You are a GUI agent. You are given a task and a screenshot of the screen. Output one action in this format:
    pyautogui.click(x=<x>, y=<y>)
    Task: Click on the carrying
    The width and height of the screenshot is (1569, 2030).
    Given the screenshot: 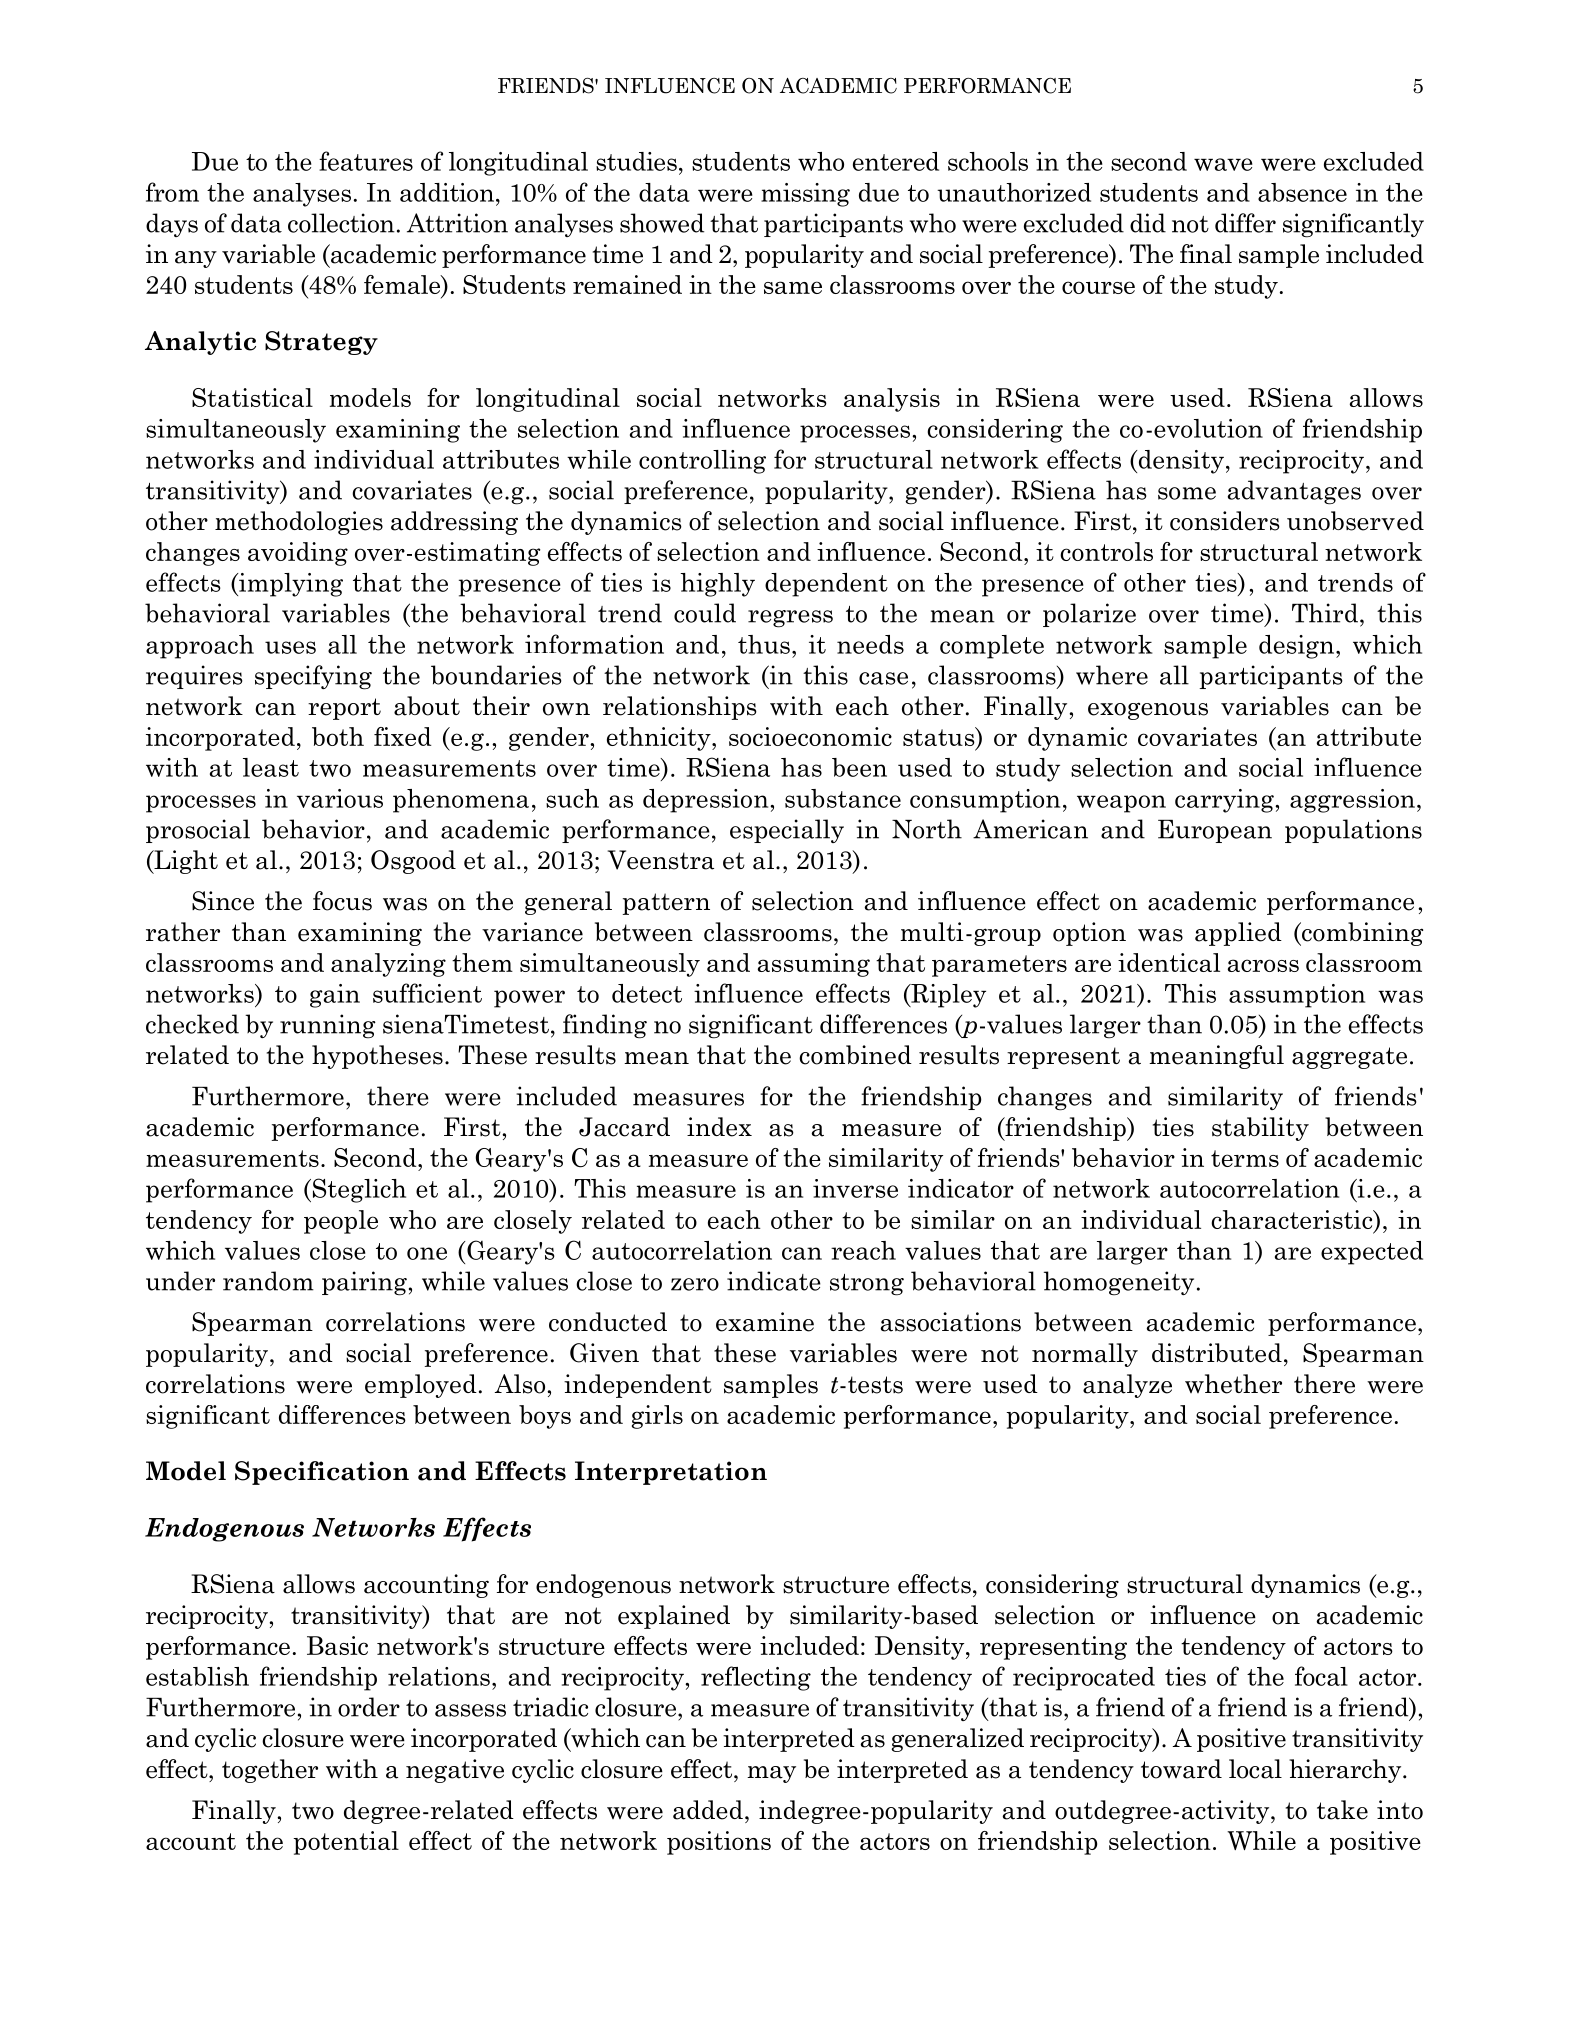 What is the action you would take?
    pyautogui.click(x=1225, y=801)
